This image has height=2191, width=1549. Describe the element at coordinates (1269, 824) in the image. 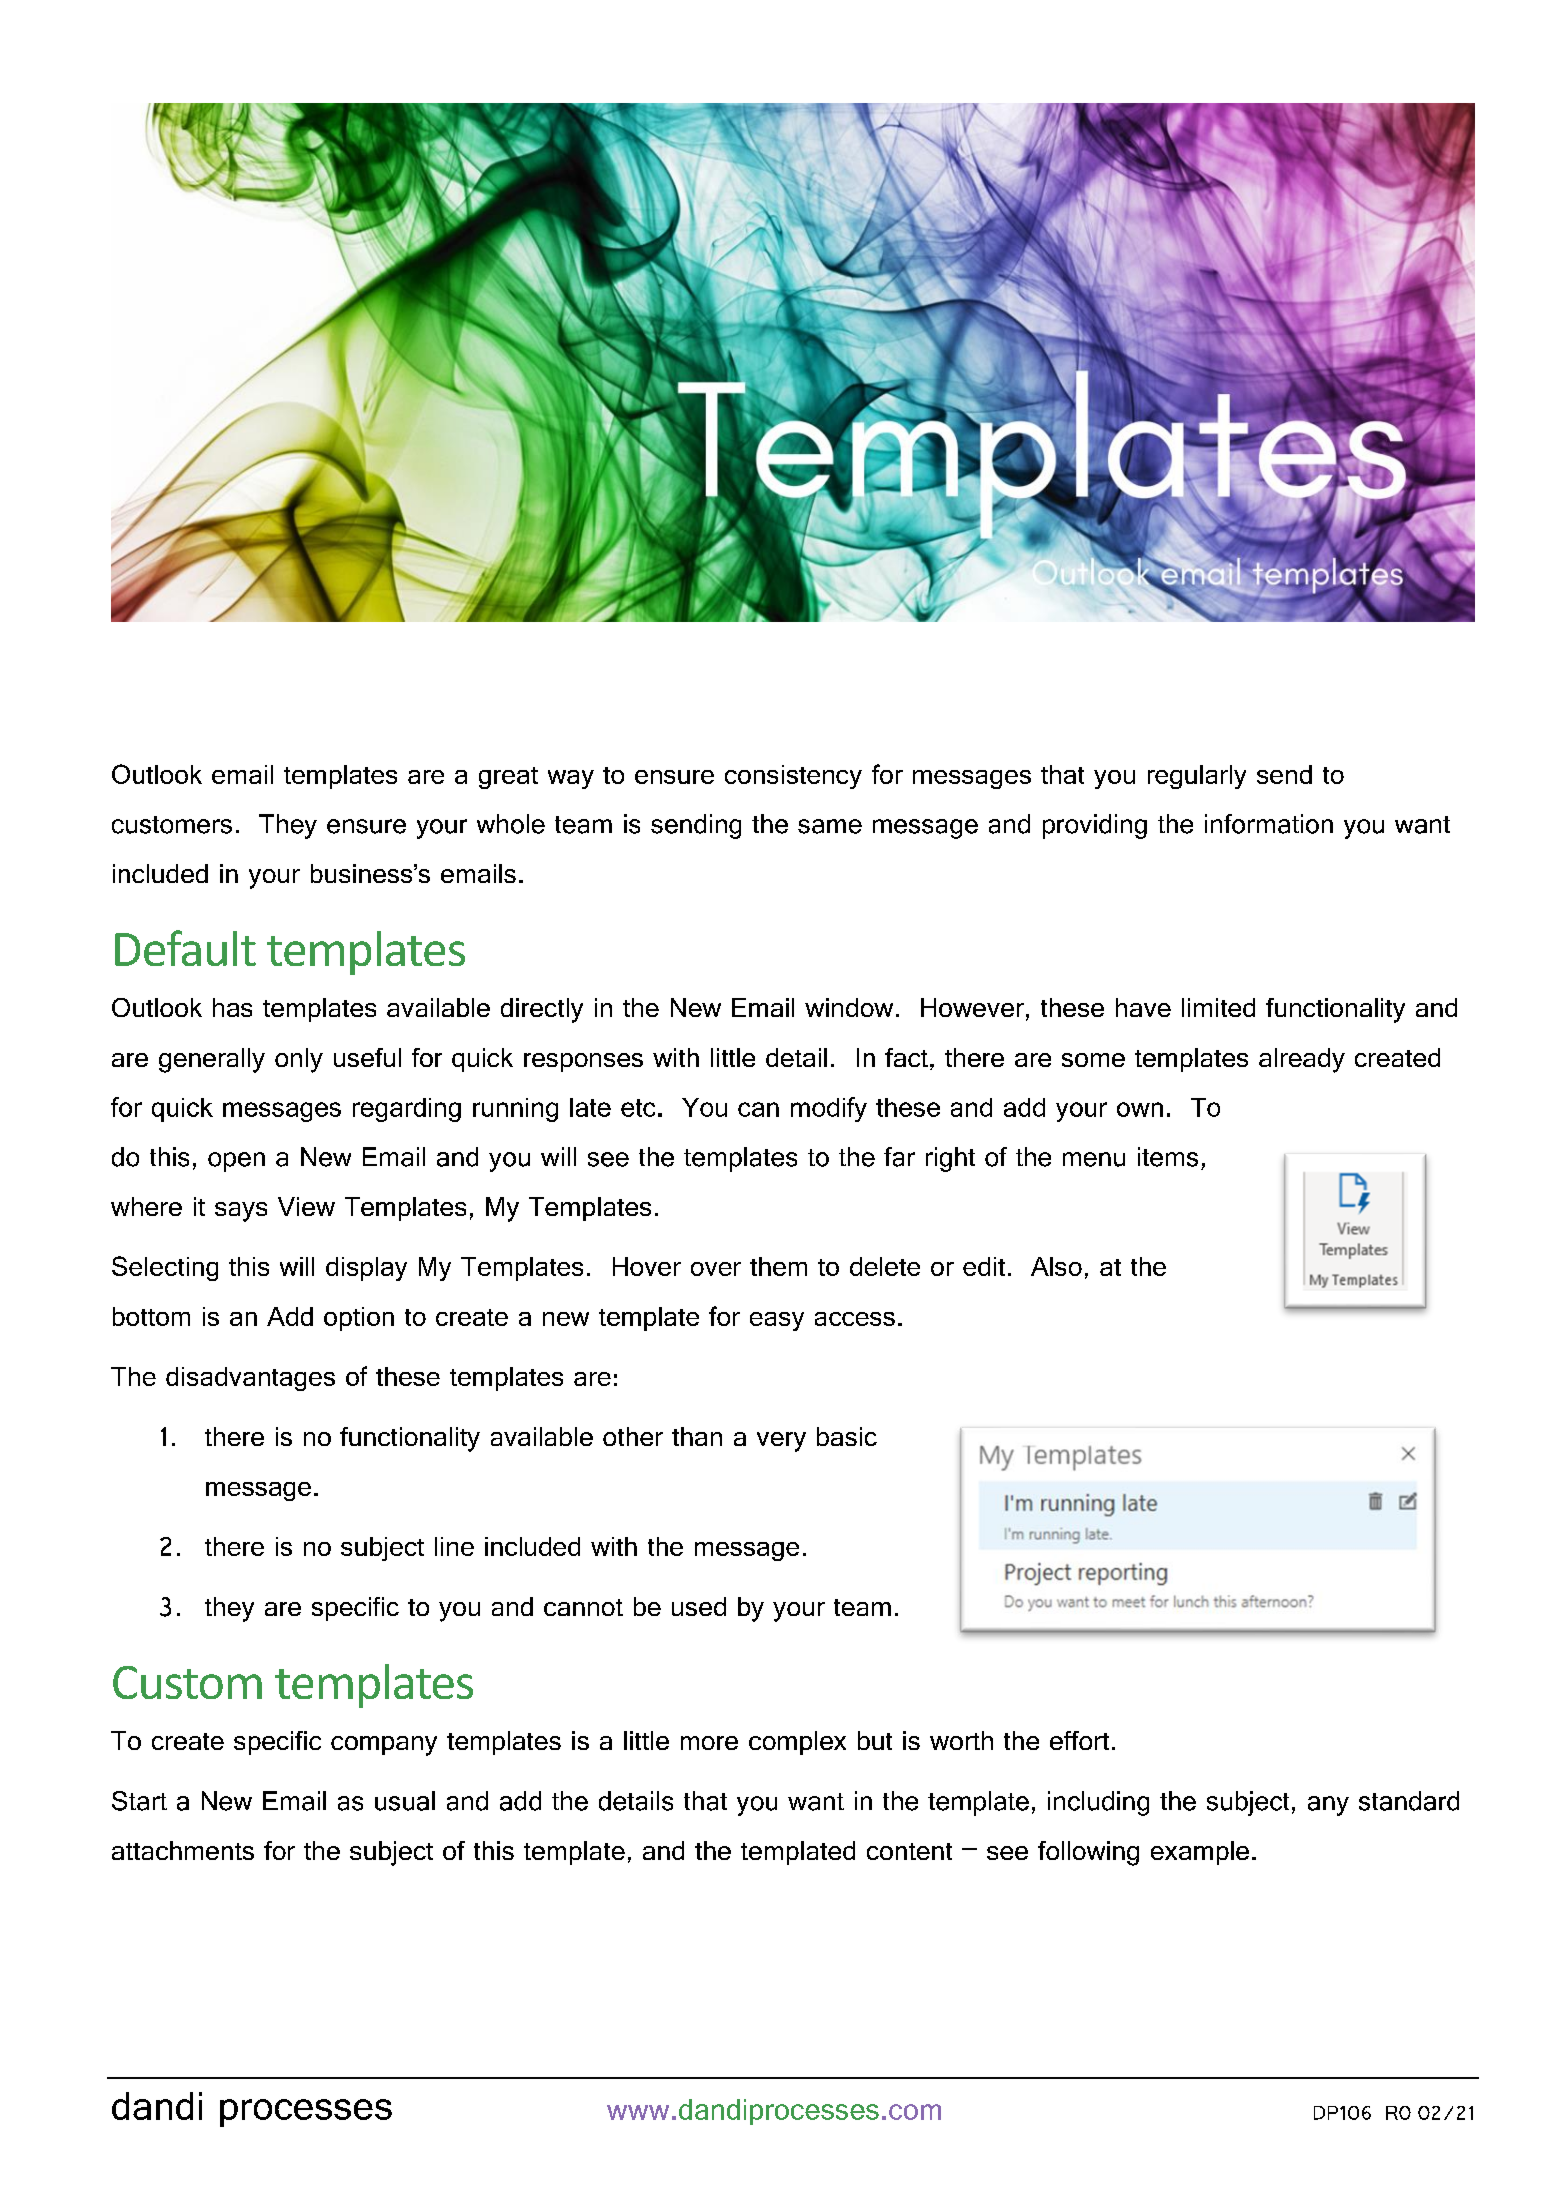

I see `information` at that location.
